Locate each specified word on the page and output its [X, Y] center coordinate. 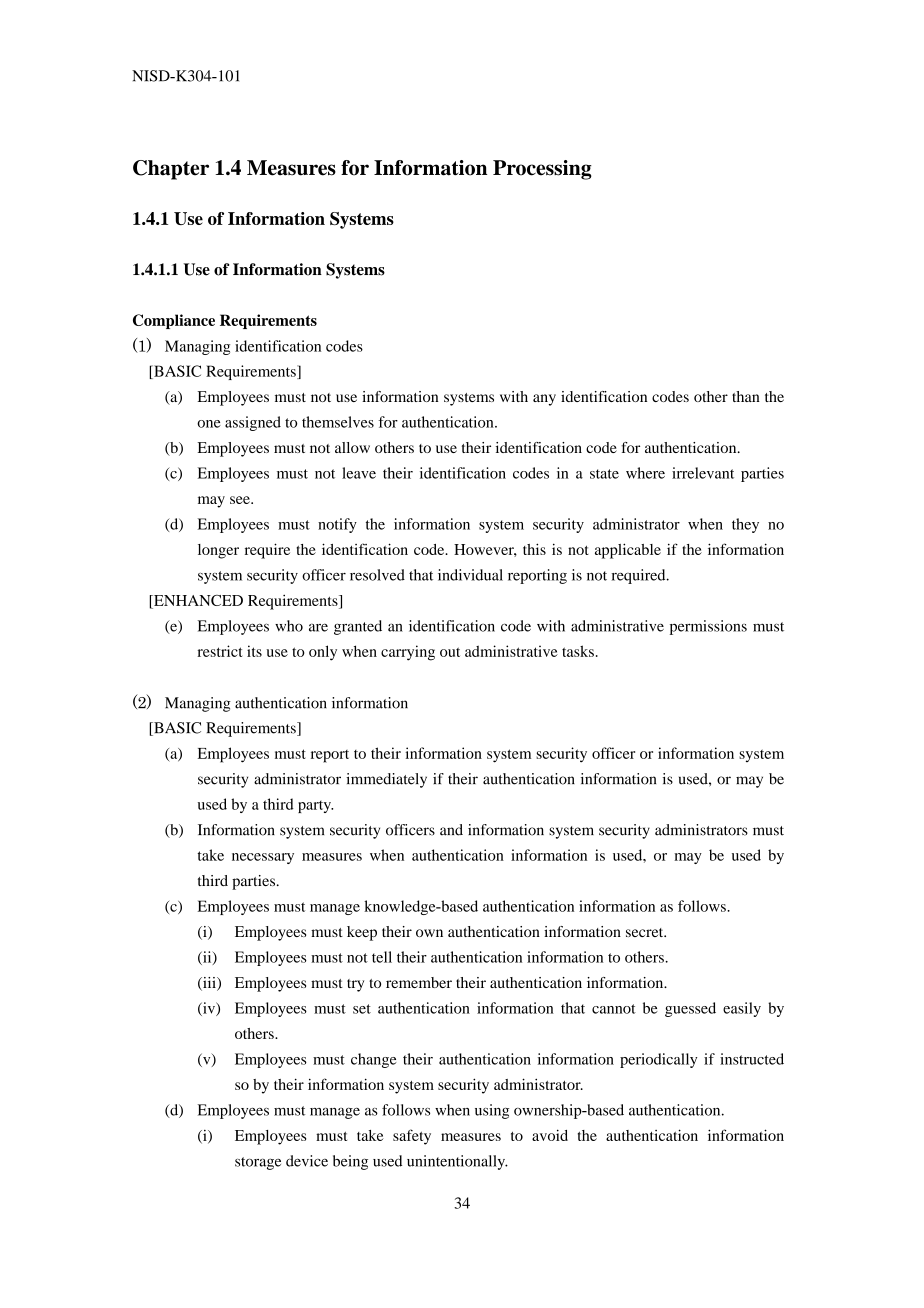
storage [258, 1163]
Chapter [171, 170]
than [746, 396]
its [254, 651]
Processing [542, 170]
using [492, 1111]
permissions [708, 627]
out [450, 652]
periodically [658, 1060]
